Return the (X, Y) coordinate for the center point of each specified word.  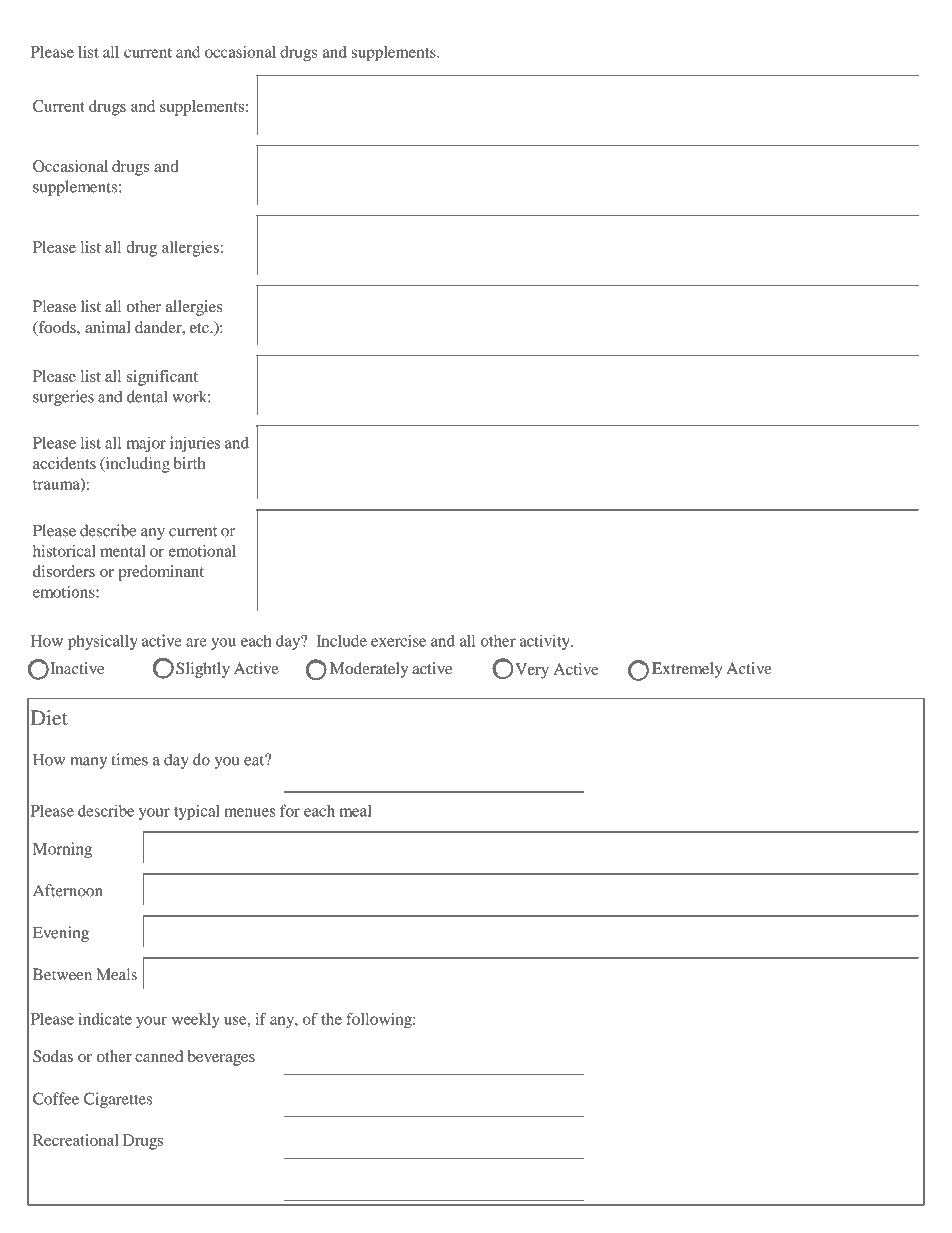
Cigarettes (118, 1100)
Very (532, 671)
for (290, 810)
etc (200, 328)
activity (545, 642)
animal (108, 327)
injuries (195, 444)
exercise (398, 640)
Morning (62, 850)
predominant (161, 573)
